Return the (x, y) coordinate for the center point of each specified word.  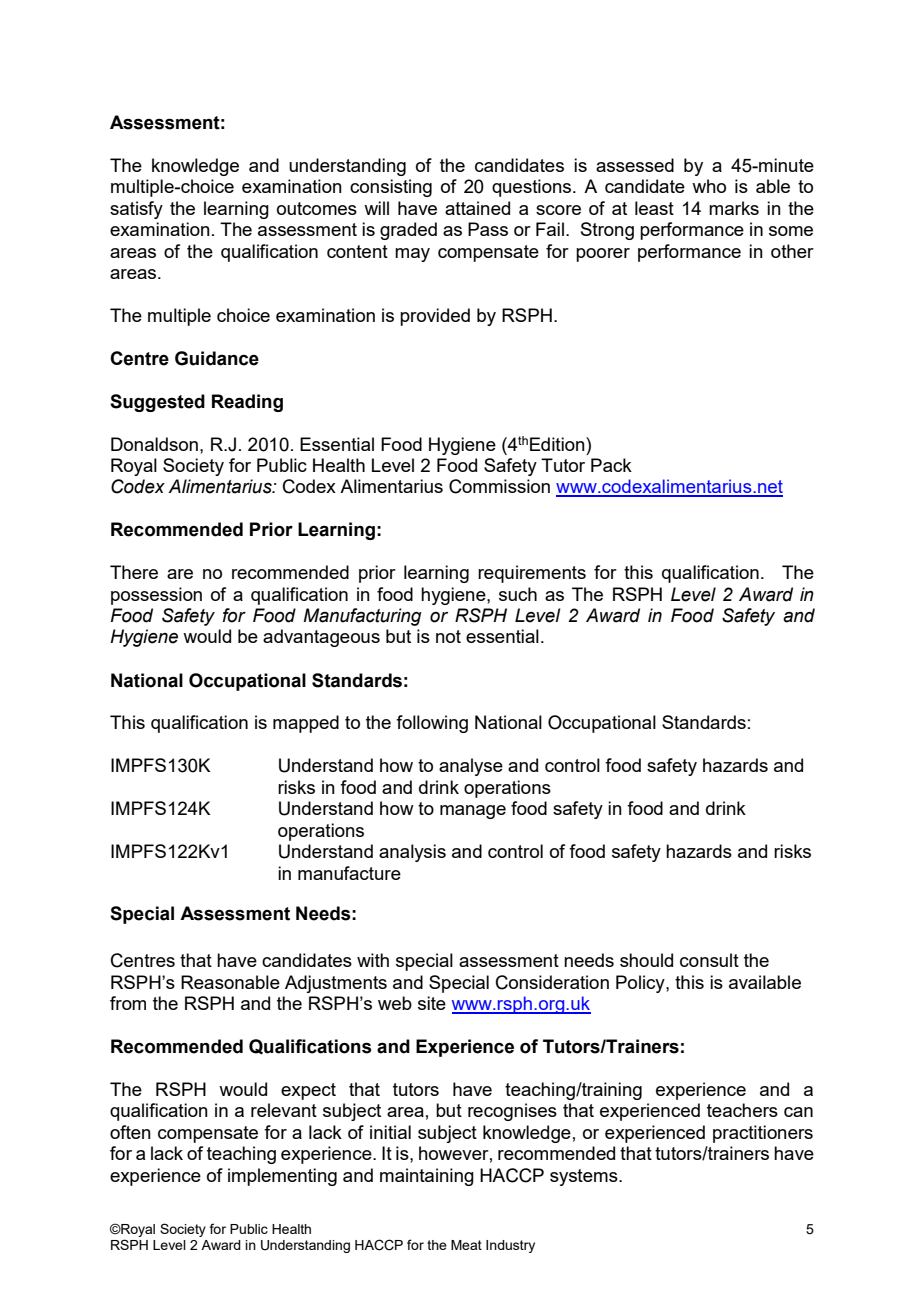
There (134, 572)
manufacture (349, 873)
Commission (499, 486)
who (709, 186)
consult (709, 960)
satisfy (136, 210)
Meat (466, 1245)
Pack (611, 465)
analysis (412, 853)
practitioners (763, 1134)
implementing (282, 1177)
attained (477, 208)
